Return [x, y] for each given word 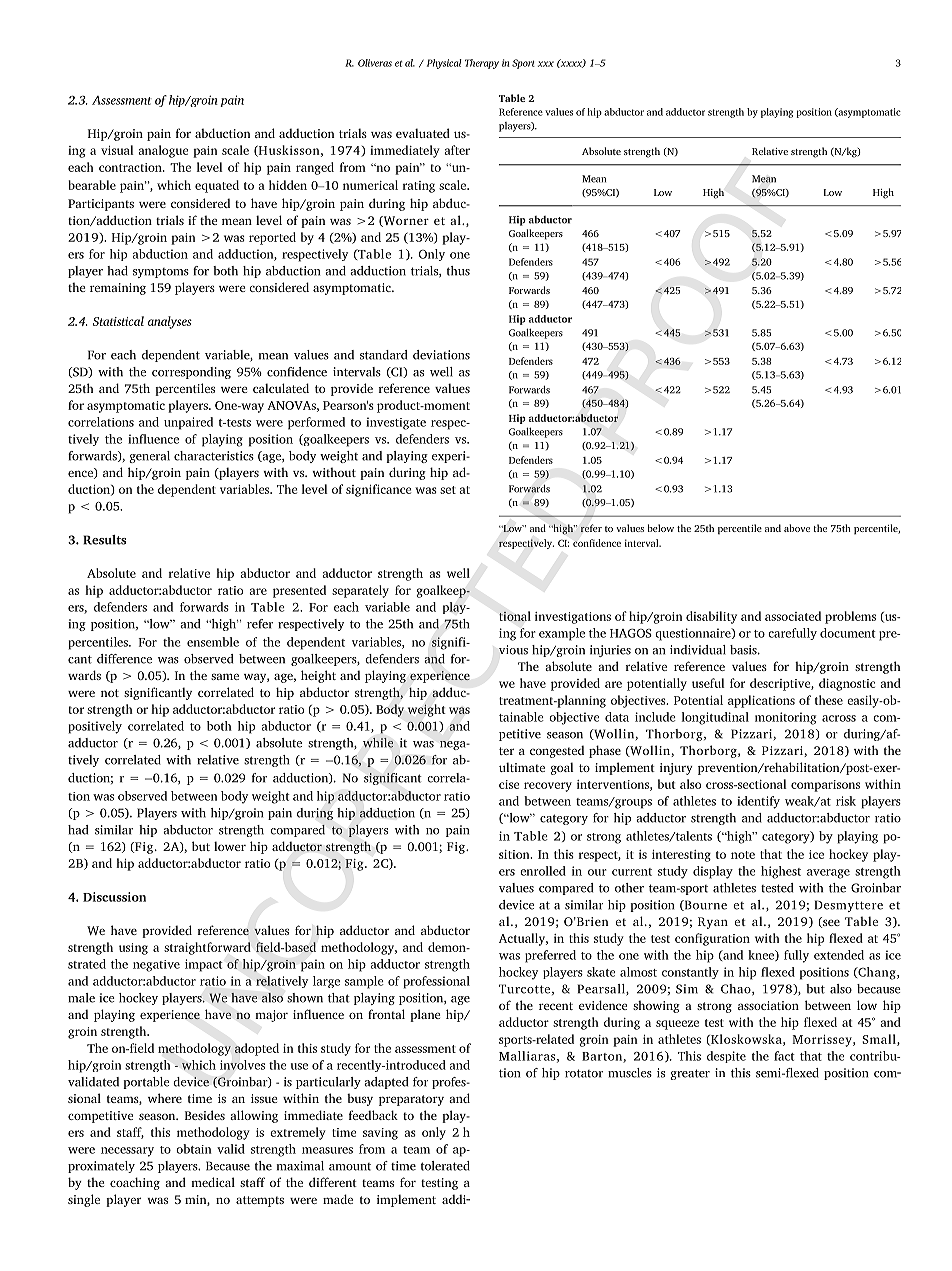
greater [690, 1074]
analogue [163, 151]
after [457, 150]
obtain [194, 1149]
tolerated [445, 1166]
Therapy [482, 64]
